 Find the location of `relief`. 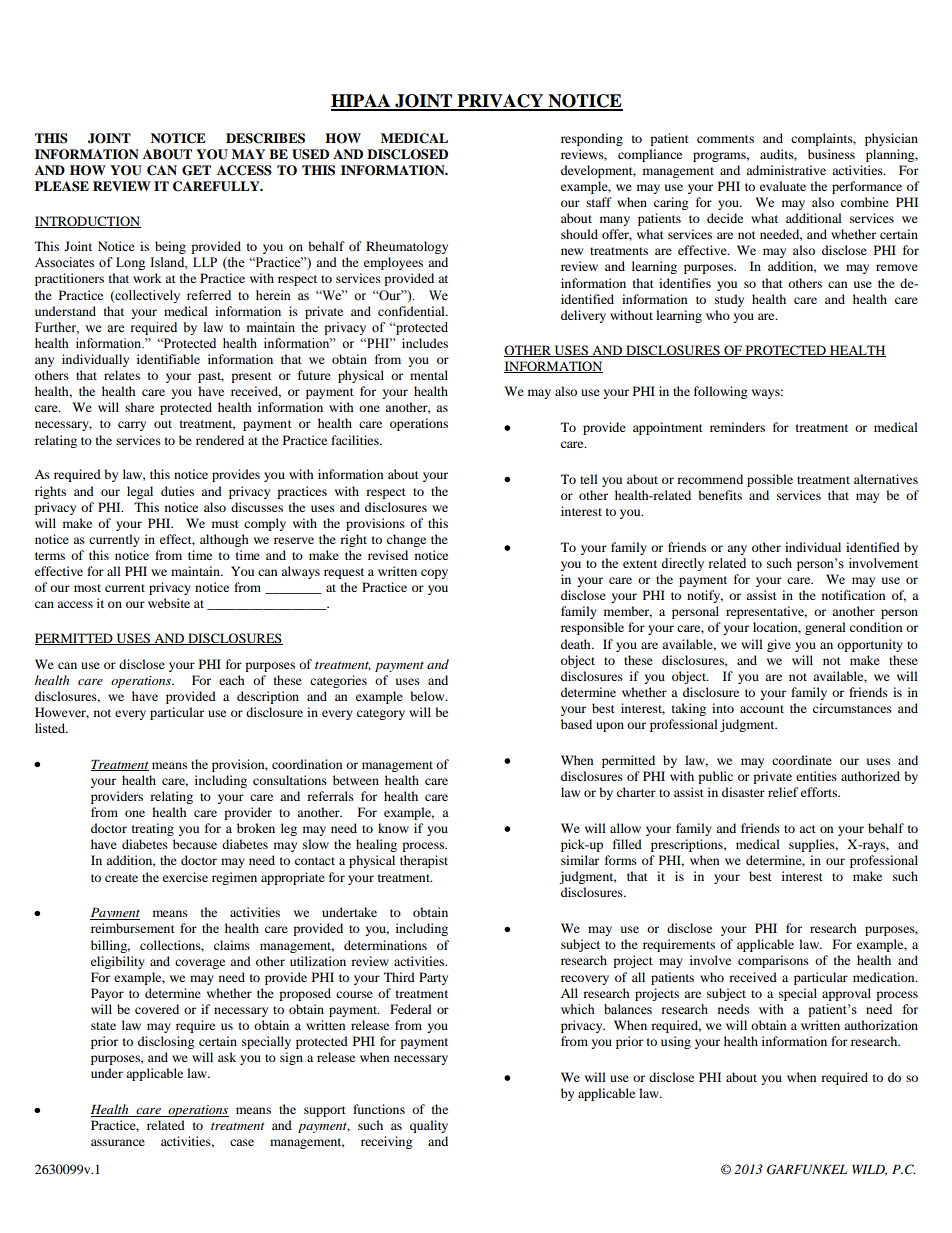

relief is located at coordinates (783, 792).
